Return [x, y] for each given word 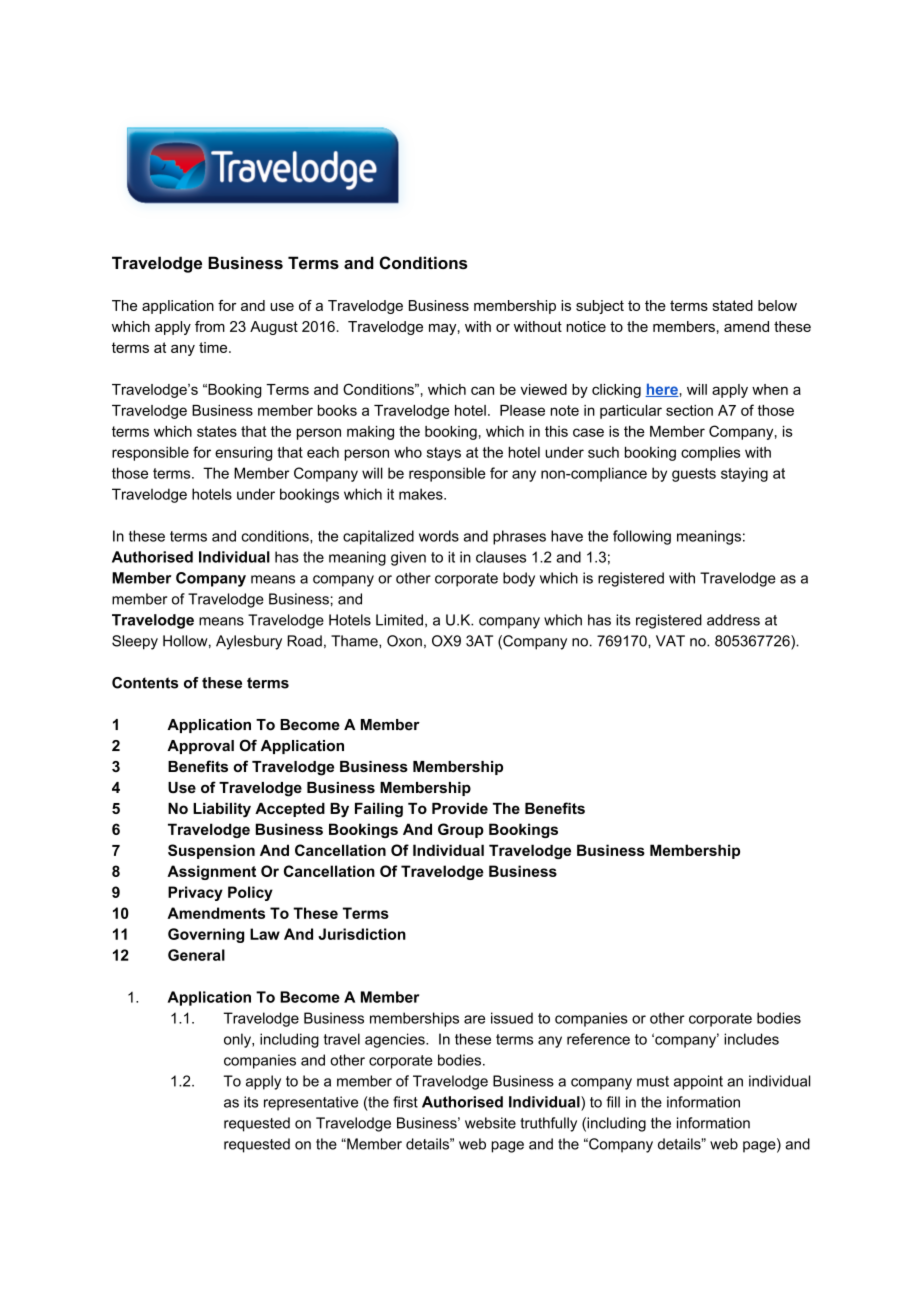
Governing [206, 935]
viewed [543, 389]
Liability [222, 810]
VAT [670, 641]
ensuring [243, 453]
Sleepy [135, 642]
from [210, 326]
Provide [460, 808]
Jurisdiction [362, 934]
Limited [399, 620]
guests [694, 475]
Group [461, 830]
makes [422, 494]
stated [733, 305]
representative [311, 1103]
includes [751, 1039]
